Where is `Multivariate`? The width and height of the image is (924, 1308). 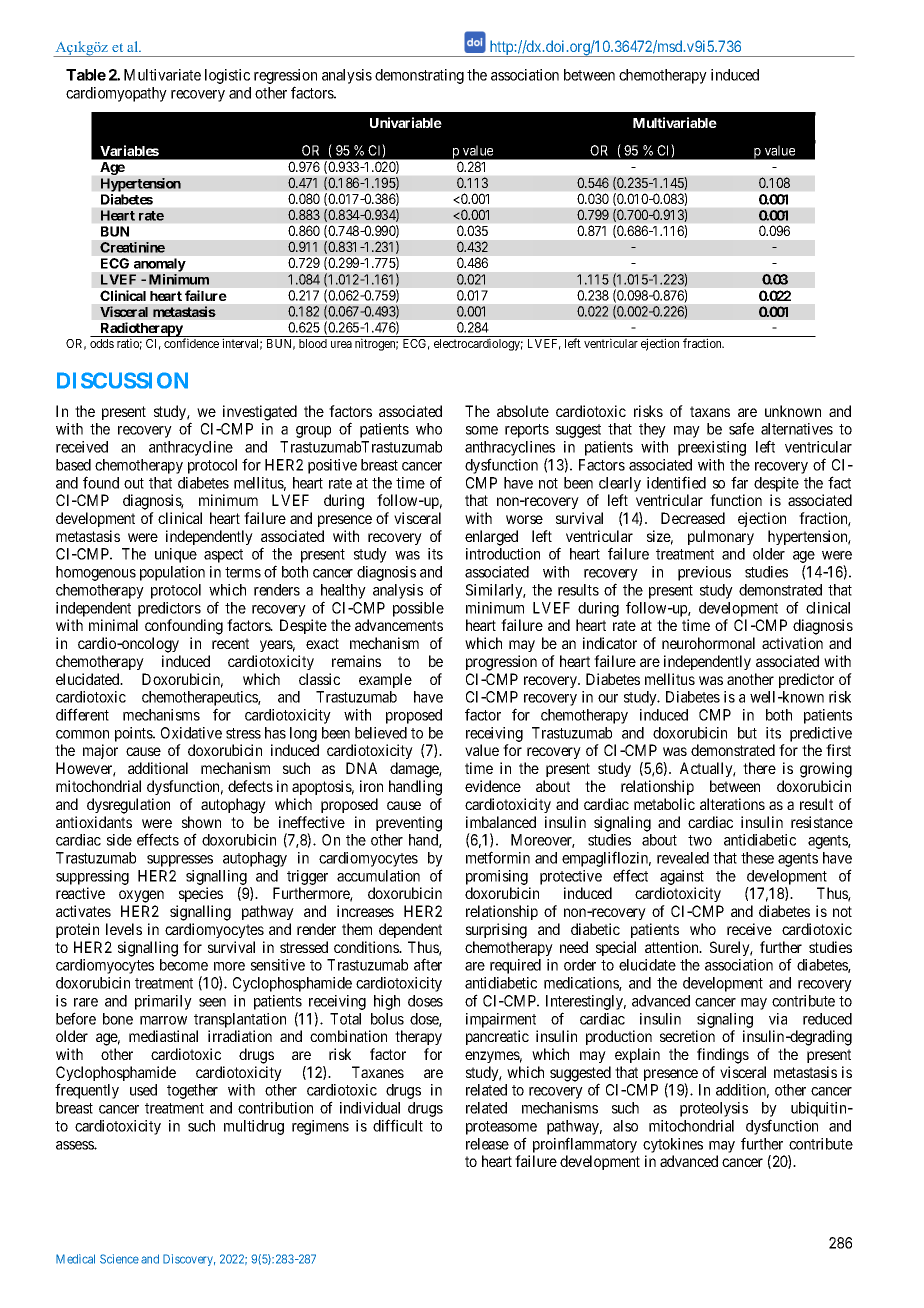
Multivariate is located at coordinates (162, 75).
